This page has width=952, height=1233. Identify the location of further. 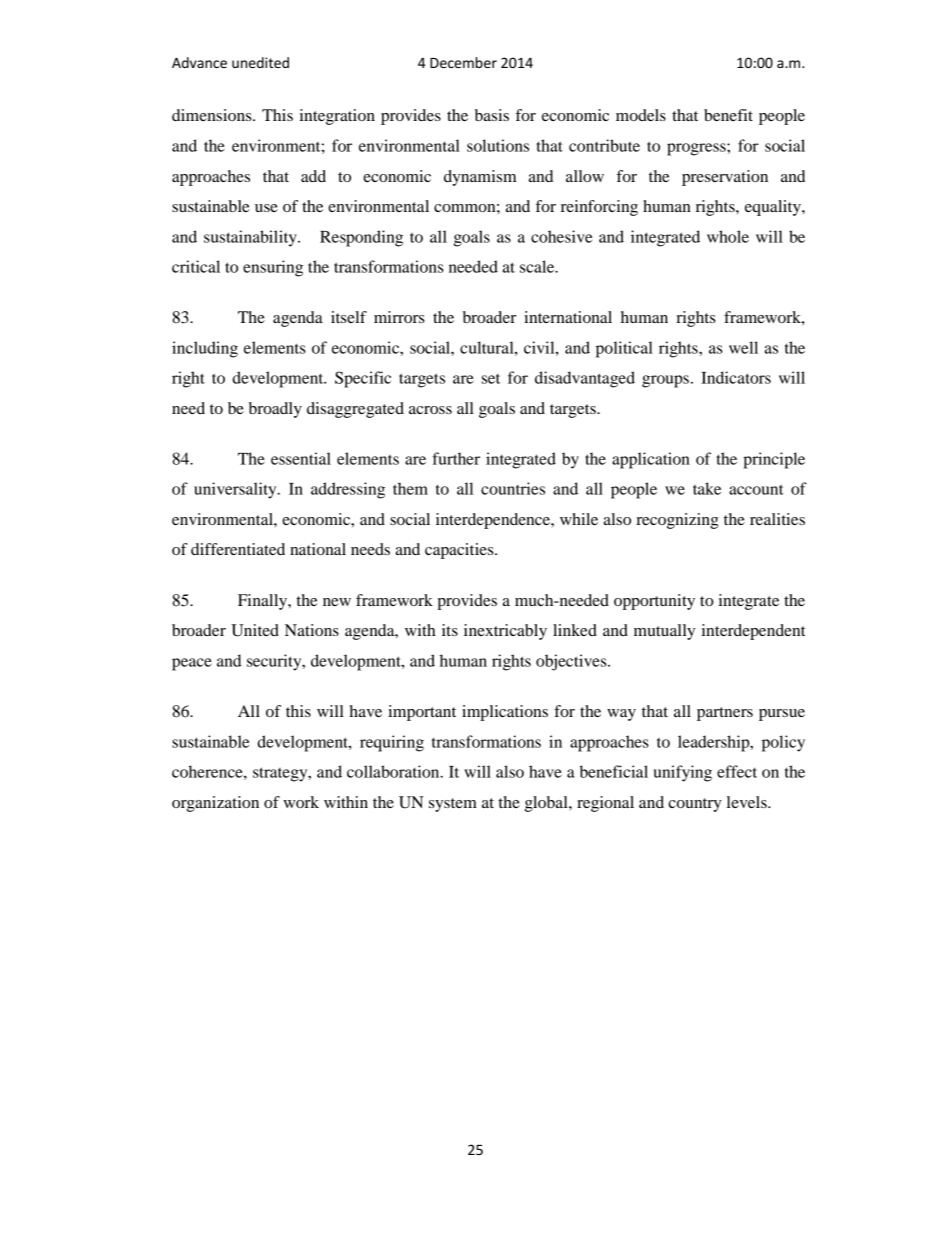
(456, 458).
